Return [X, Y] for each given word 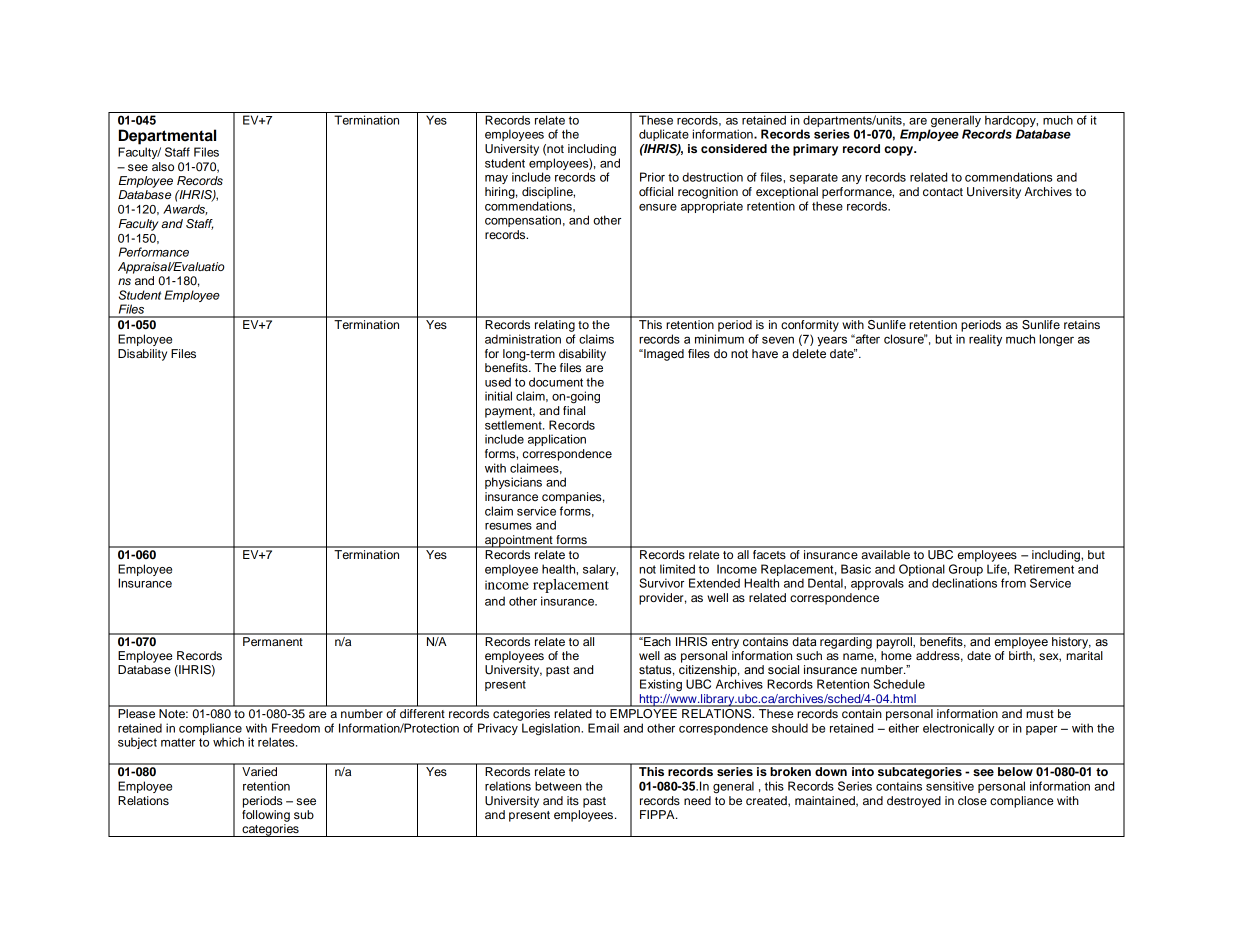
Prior [652, 177]
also [163, 166]
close [972, 800]
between [558, 786]
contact [943, 192]
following [266, 816]
